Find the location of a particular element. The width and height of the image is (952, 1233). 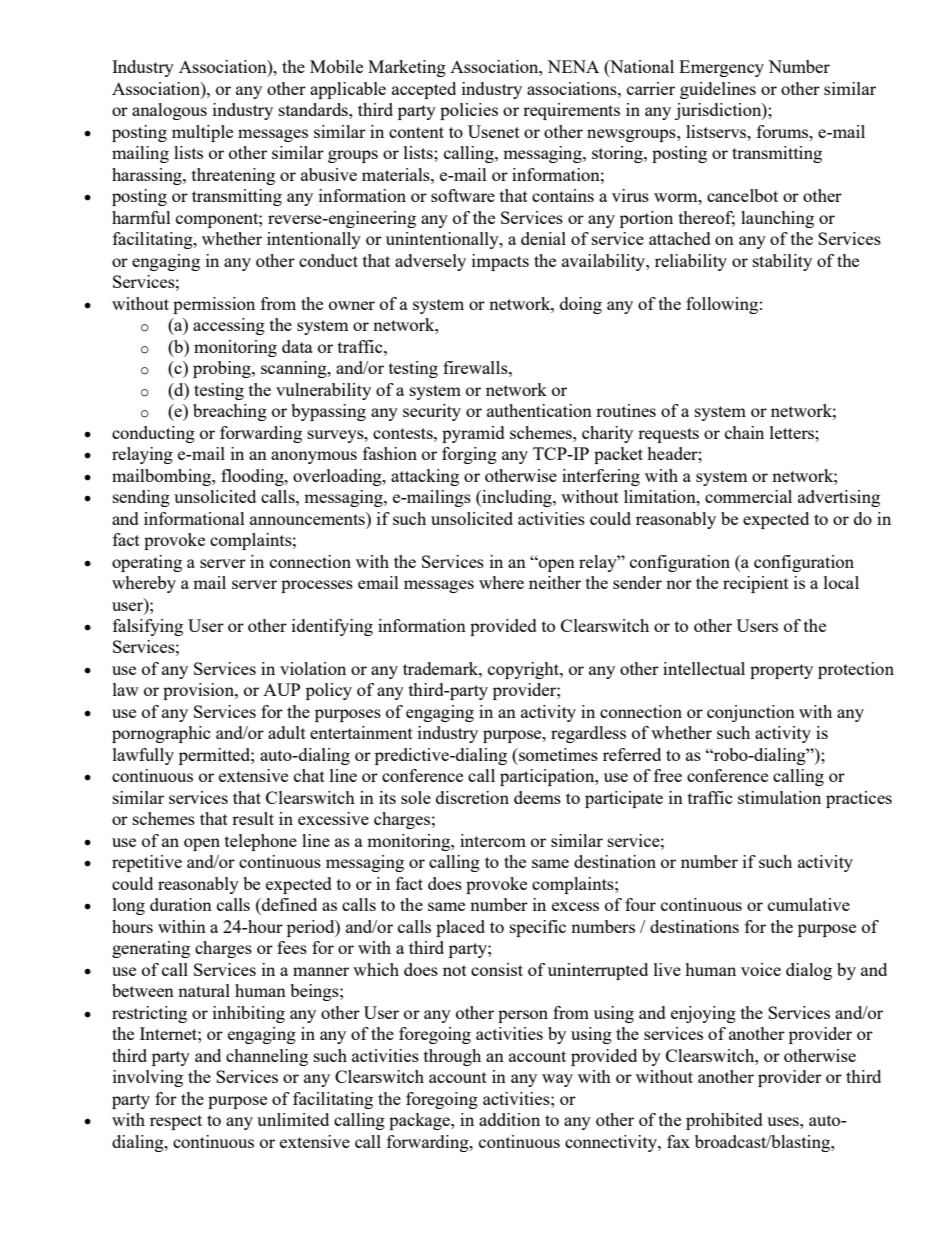

policies is located at coordinates (469, 111).
